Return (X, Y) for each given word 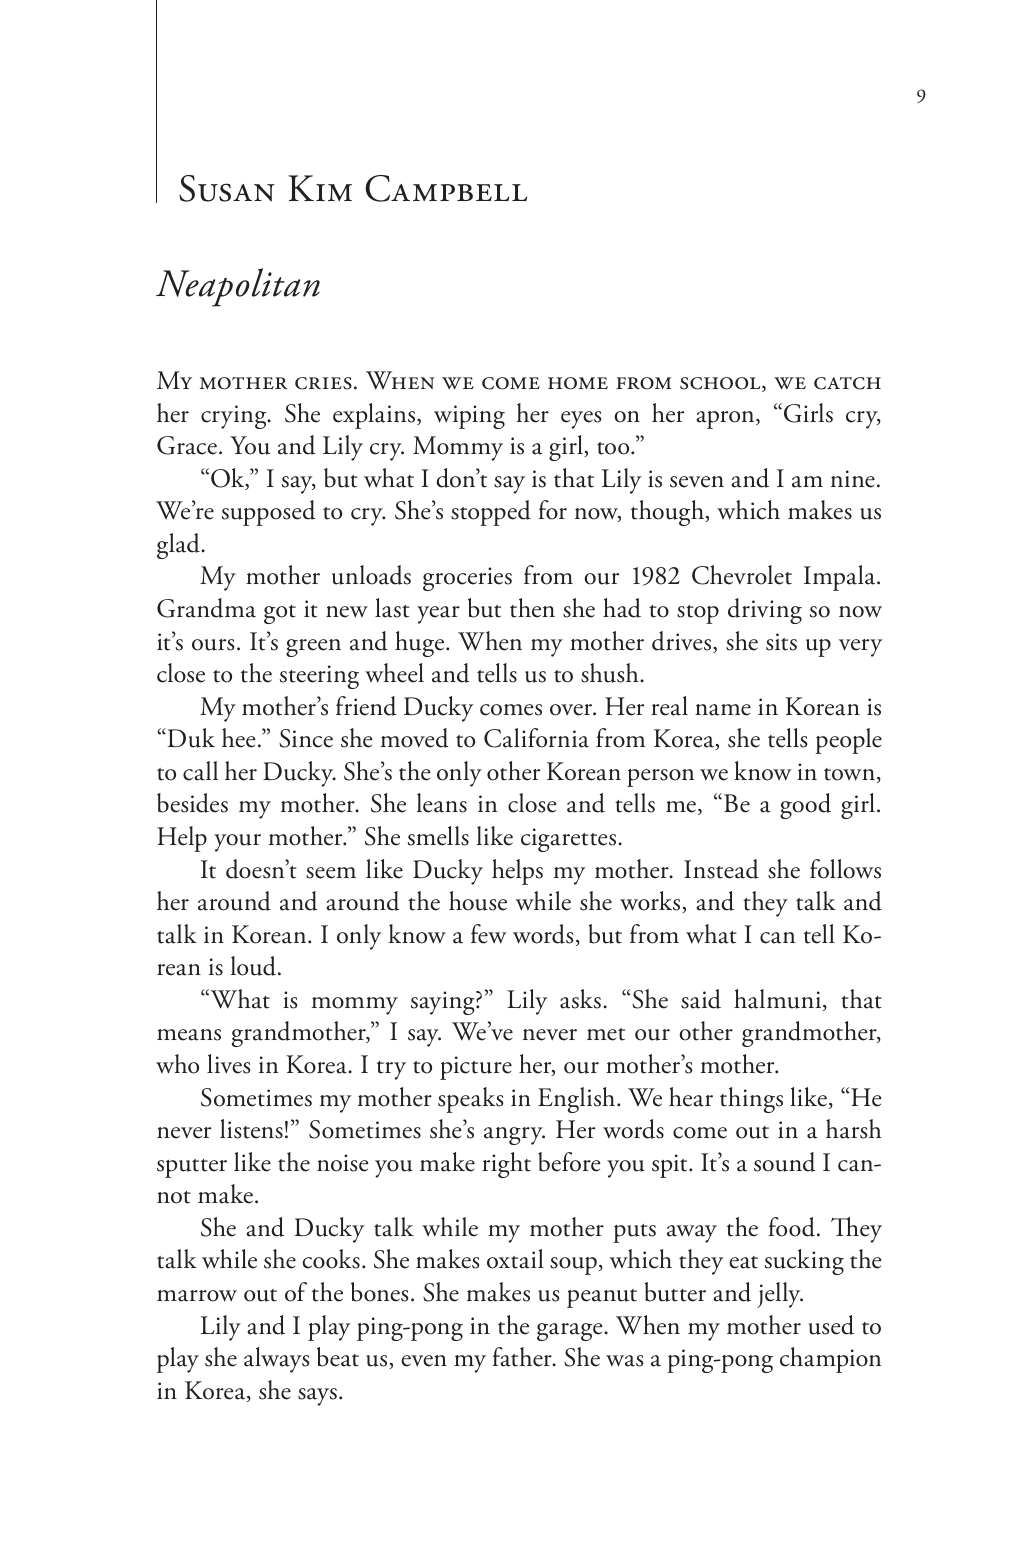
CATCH (847, 383)
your (237, 843)
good (805, 806)
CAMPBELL (446, 188)
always (276, 1360)
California (536, 738)
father (523, 1357)
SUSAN (227, 188)
